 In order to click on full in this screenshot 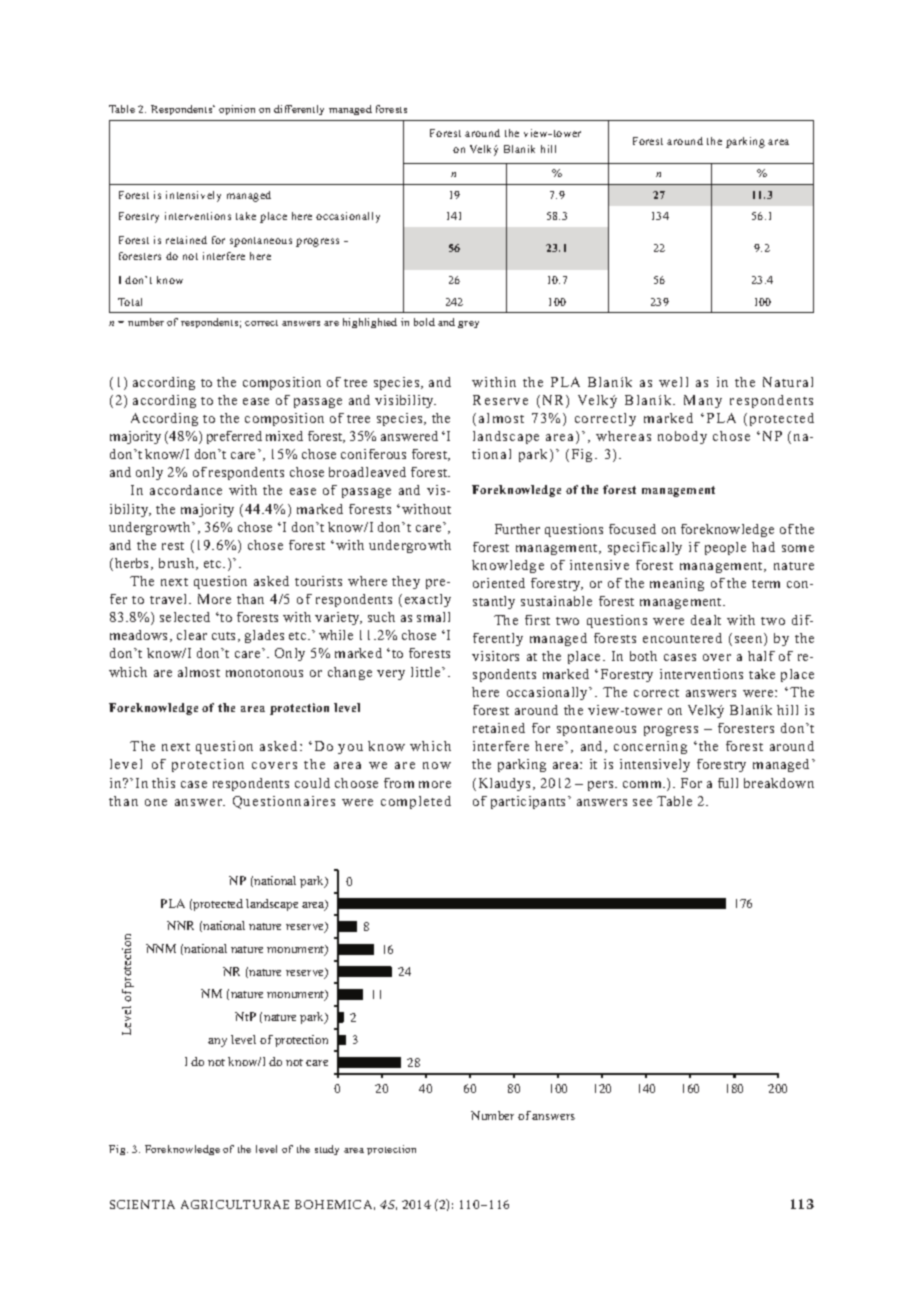, I will do `click(728, 783)`.
